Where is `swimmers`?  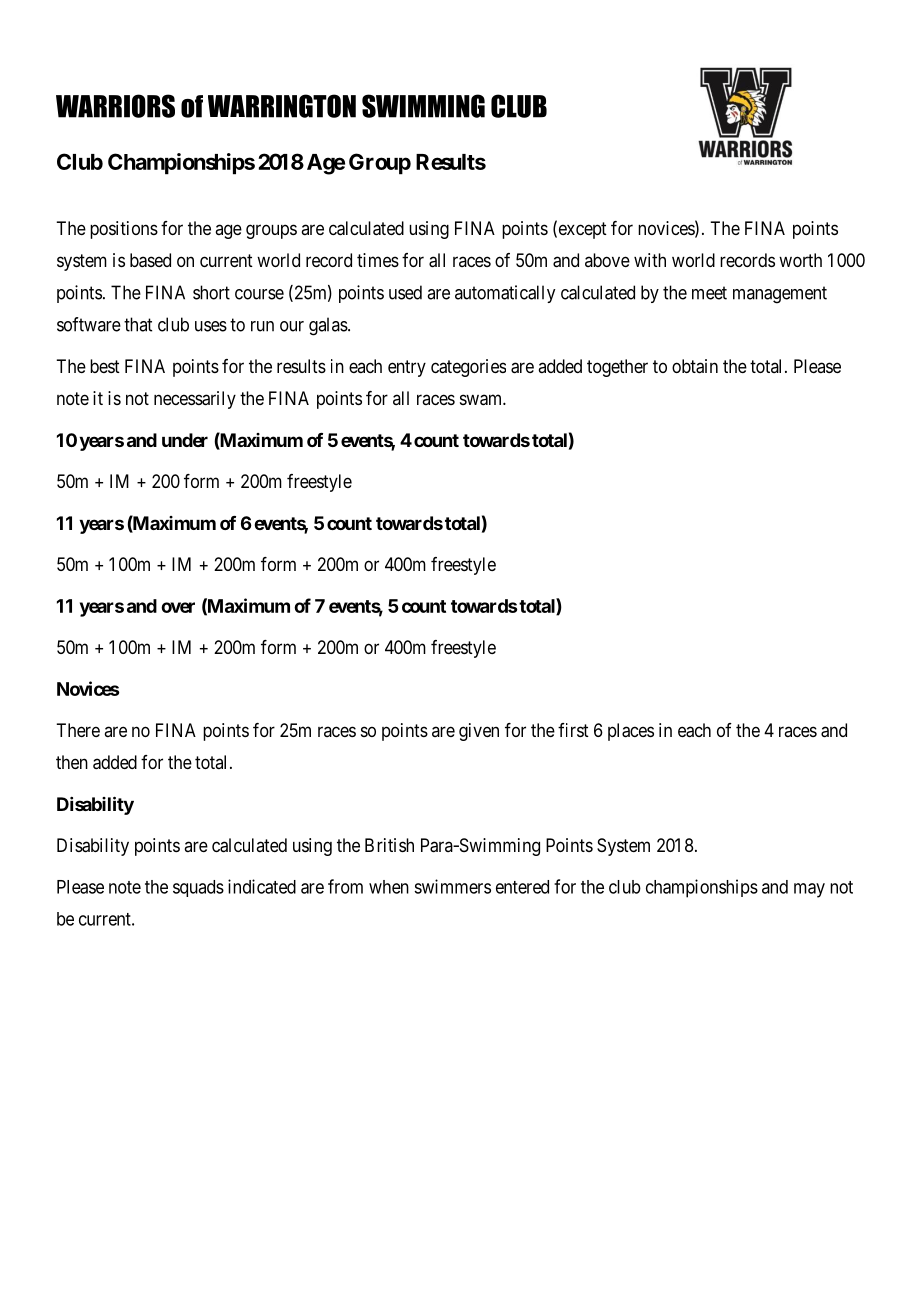
swimmers is located at coordinates (452, 886).
